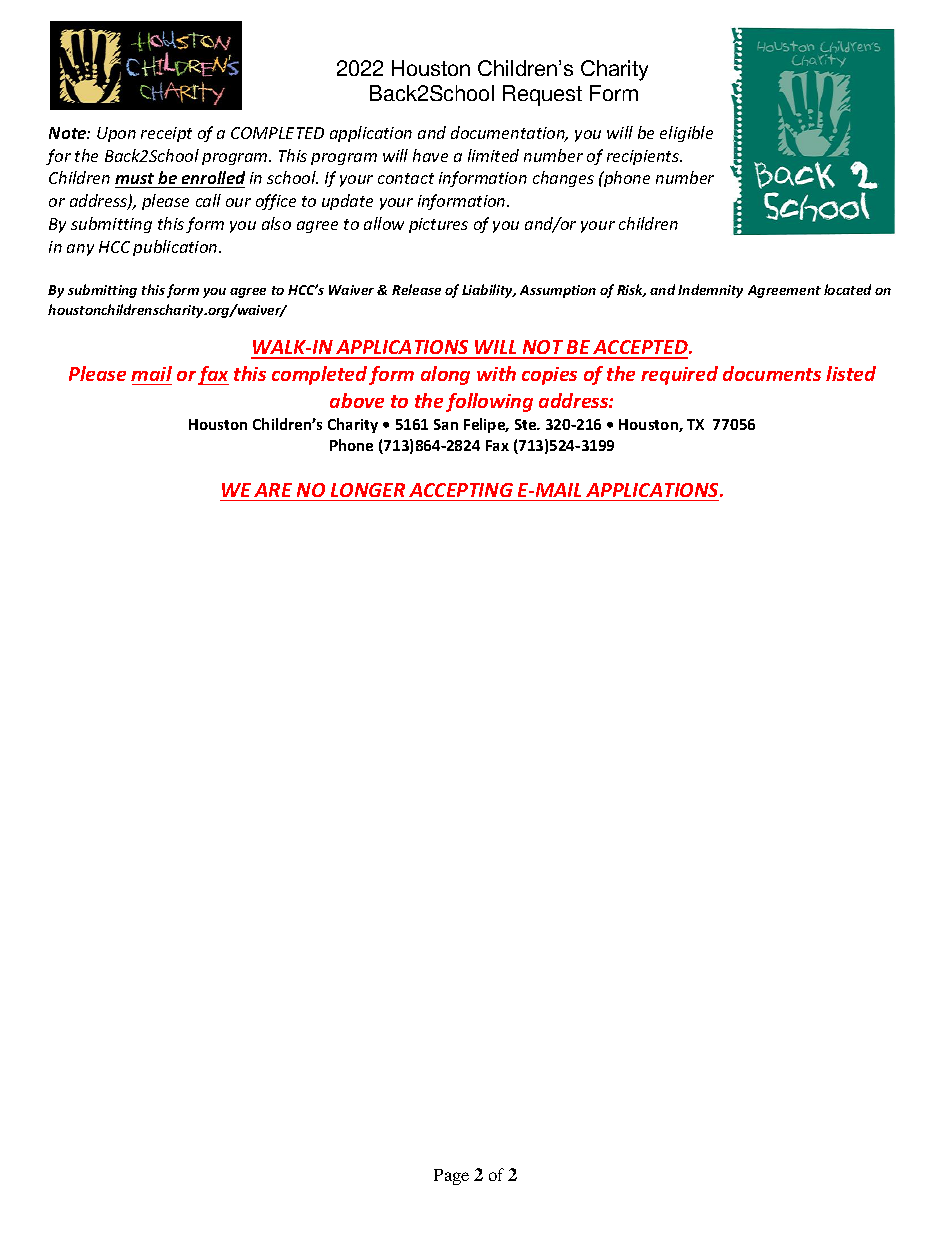 The image size is (952, 1233). What do you see at coordinates (451, 1177) in the image?
I see `Page` at bounding box center [451, 1177].
